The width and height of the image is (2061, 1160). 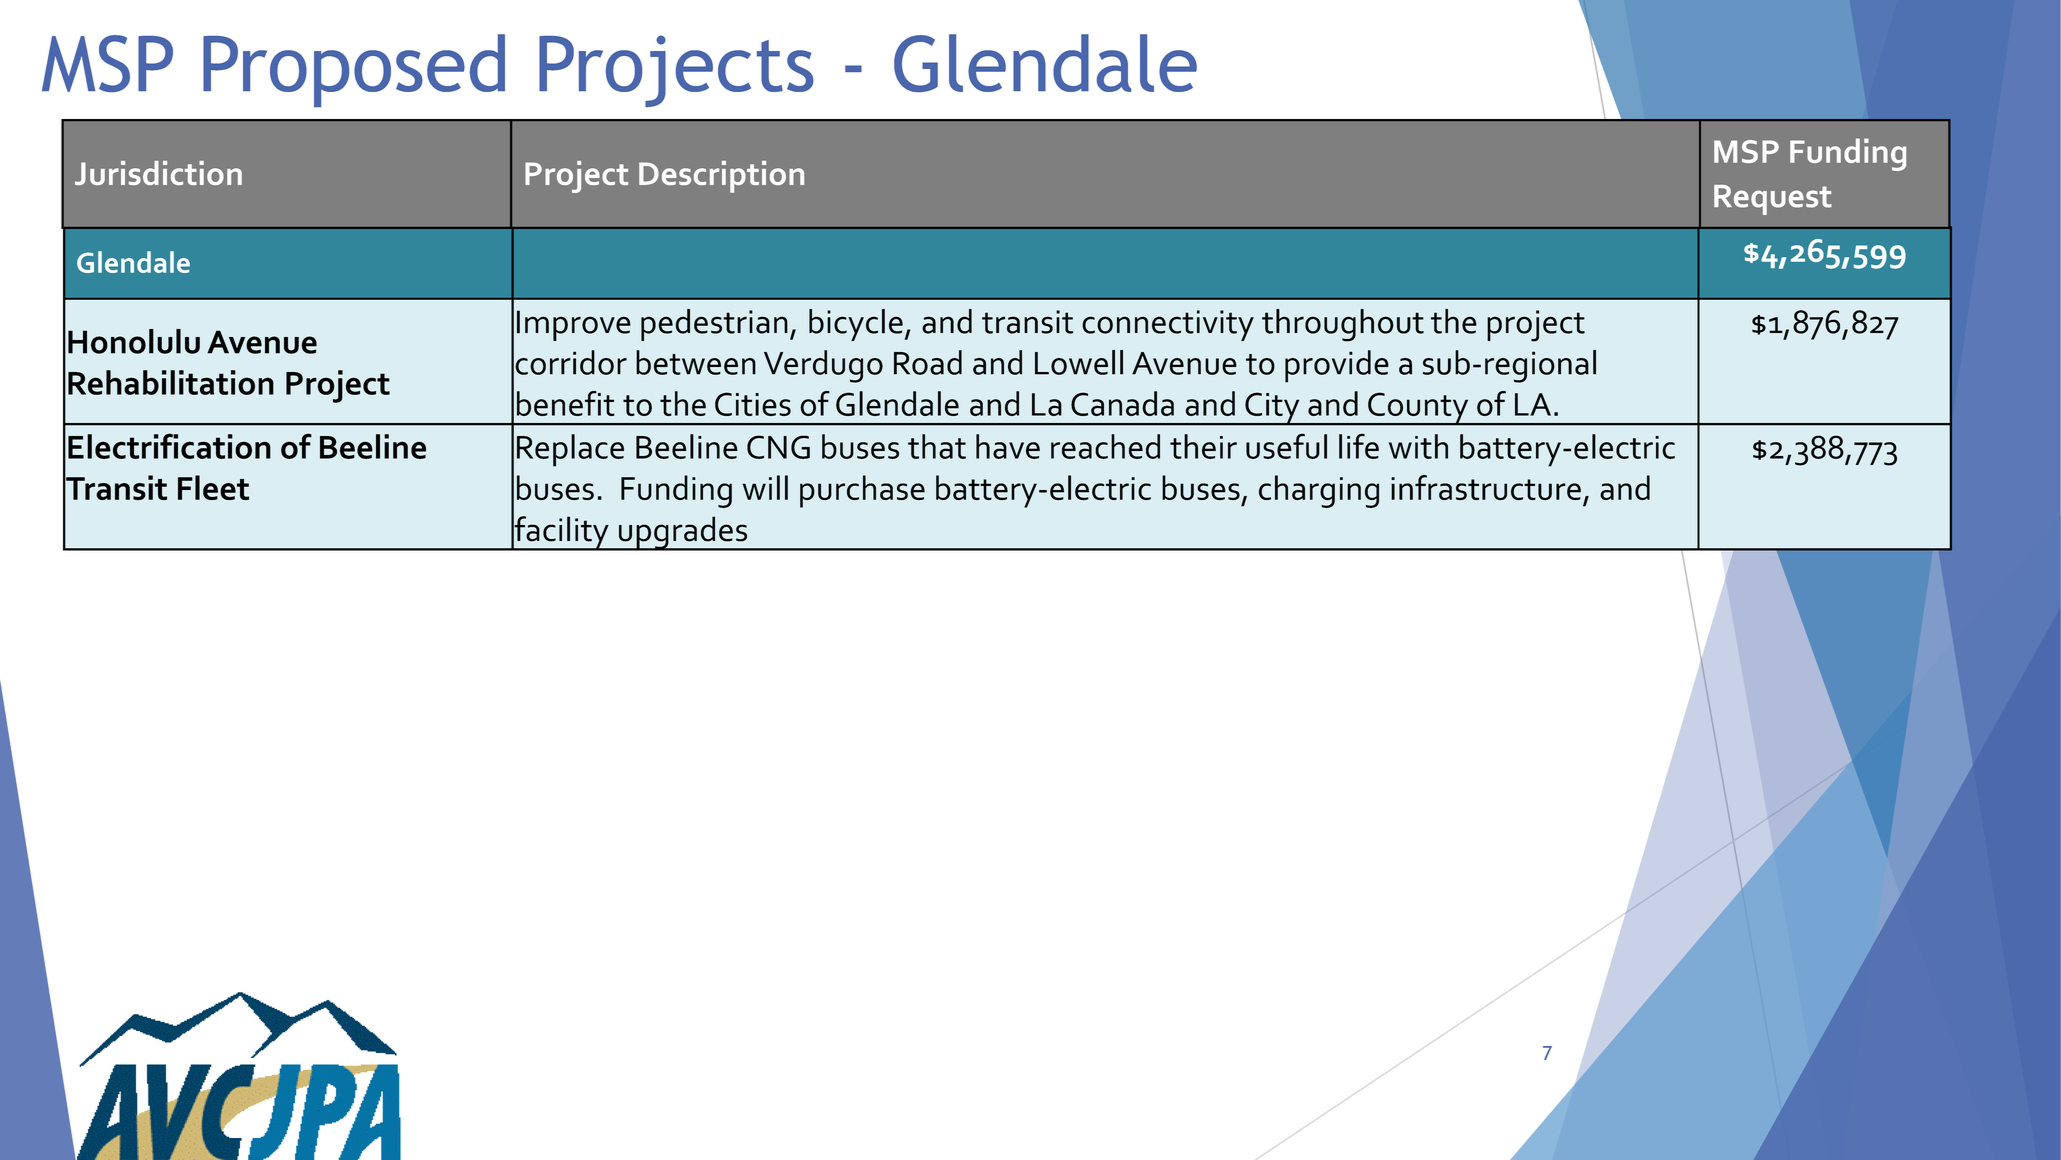 What do you see at coordinates (862, 491) in the image?
I see `purchase` at bounding box center [862, 491].
